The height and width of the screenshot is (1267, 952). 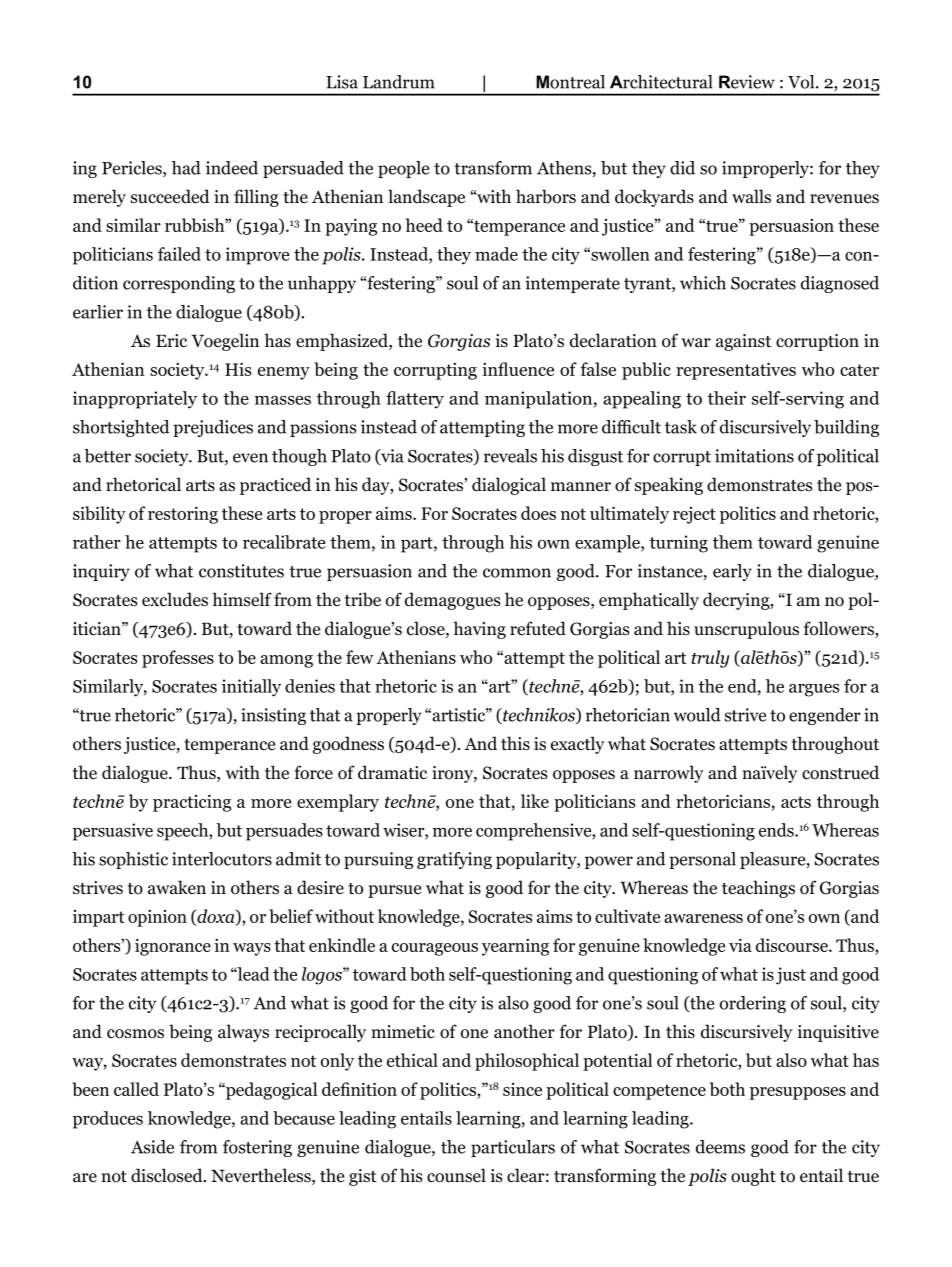 I want to click on early, so click(x=732, y=572).
